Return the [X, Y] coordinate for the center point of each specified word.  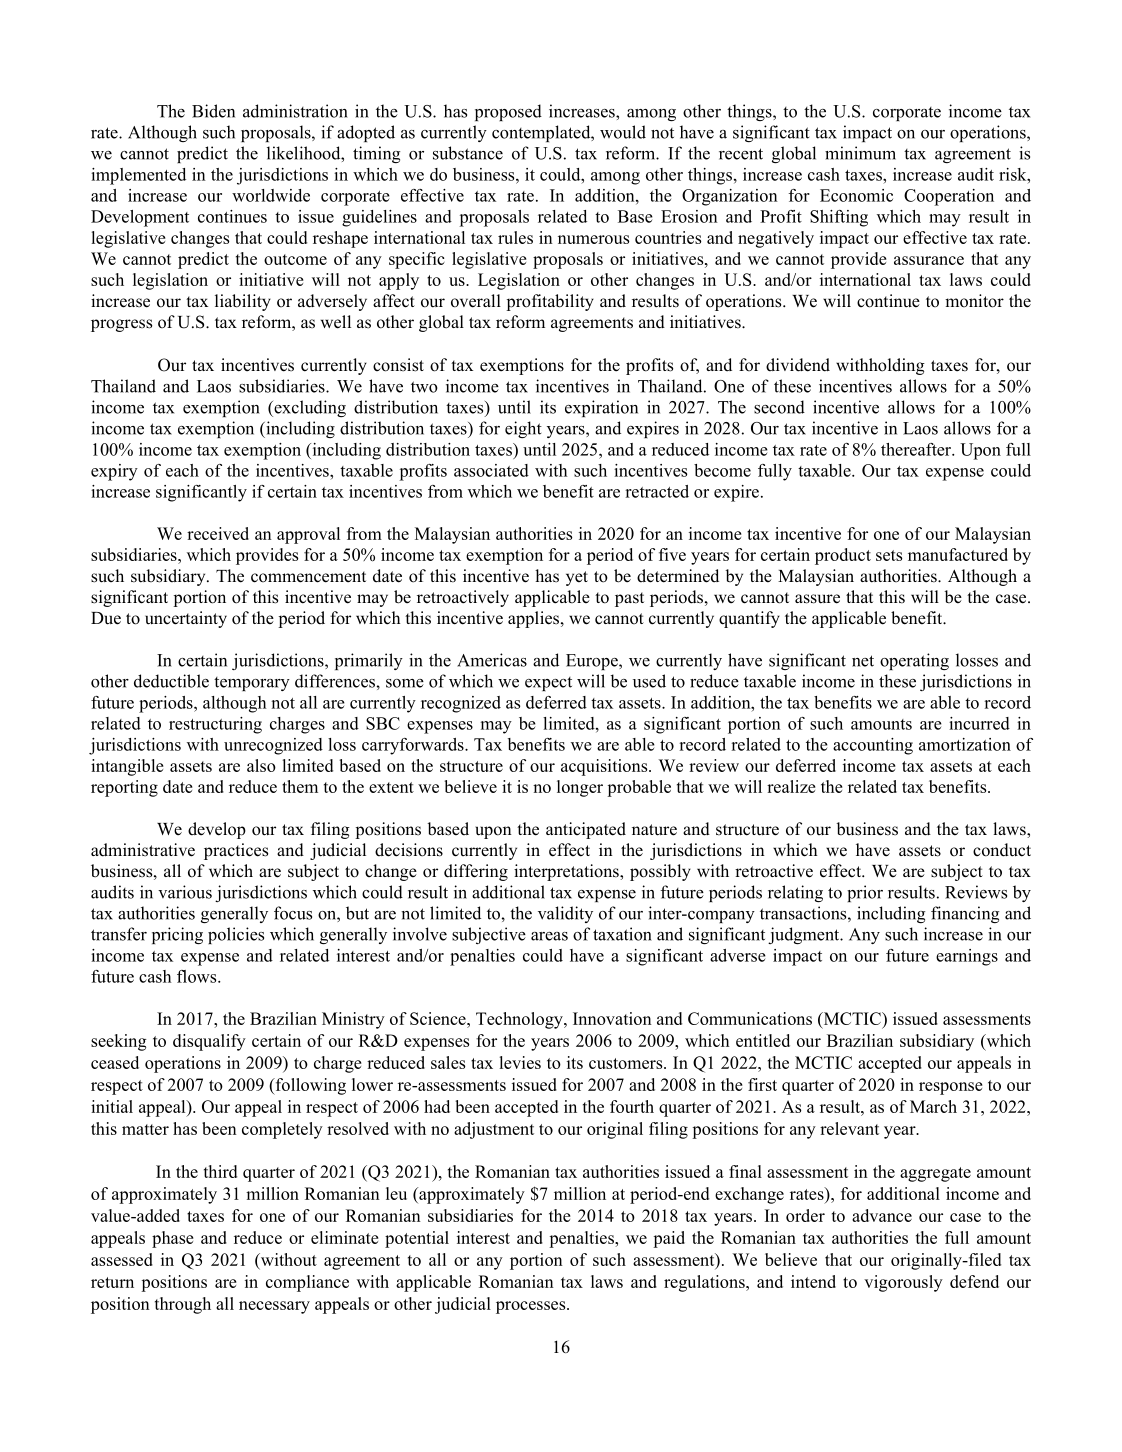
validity [565, 914]
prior [865, 893]
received [218, 533]
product [843, 556]
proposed [508, 112]
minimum [860, 153]
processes [532, 1307]
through [183, 1305]
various [185, 892]
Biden [213, 111]
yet [577, 578]
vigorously [903, 1283]
